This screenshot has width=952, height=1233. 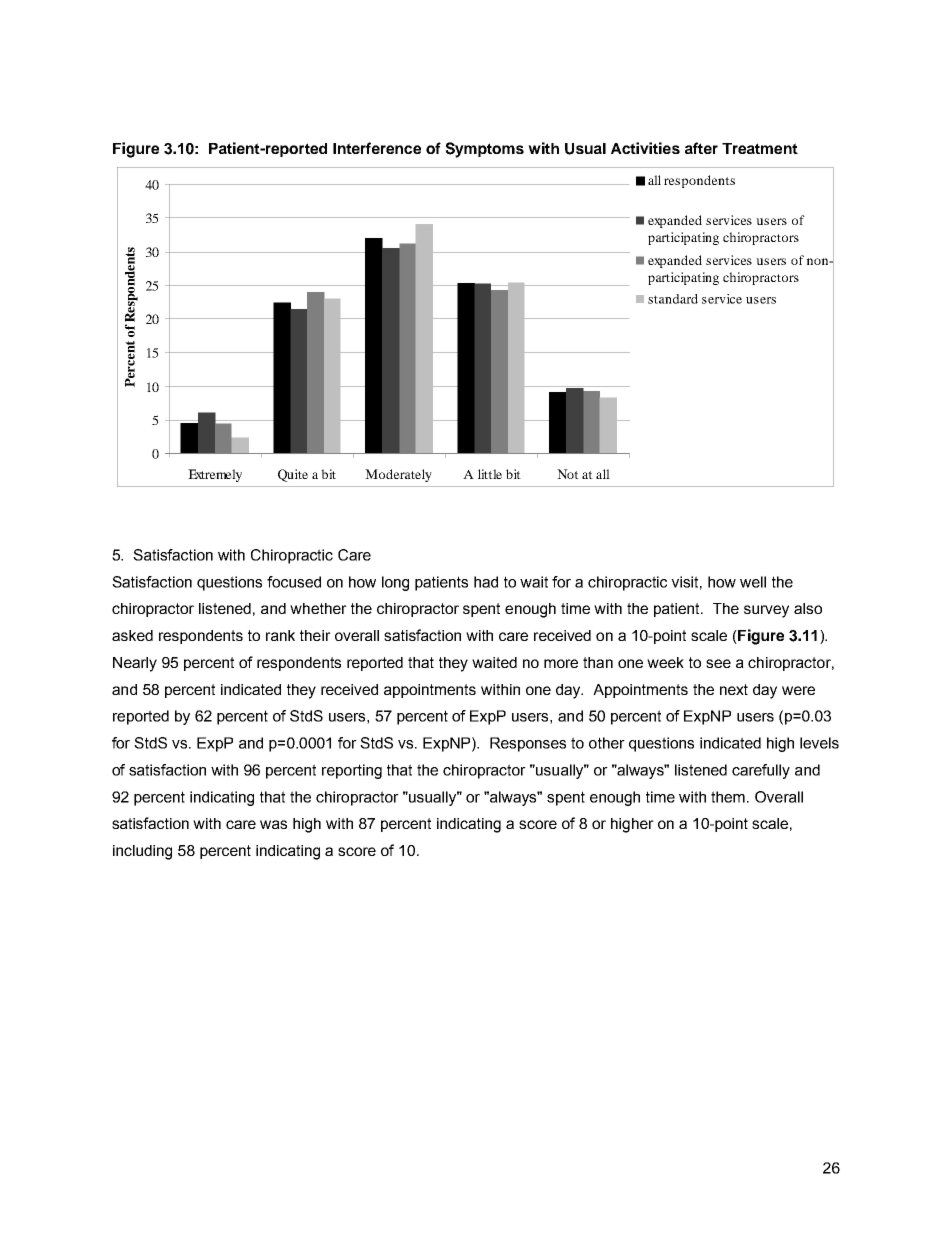 What do you see at coordinates (673, 299) in the screenshot?
I see `standard` at bounding box center [673, 299].
